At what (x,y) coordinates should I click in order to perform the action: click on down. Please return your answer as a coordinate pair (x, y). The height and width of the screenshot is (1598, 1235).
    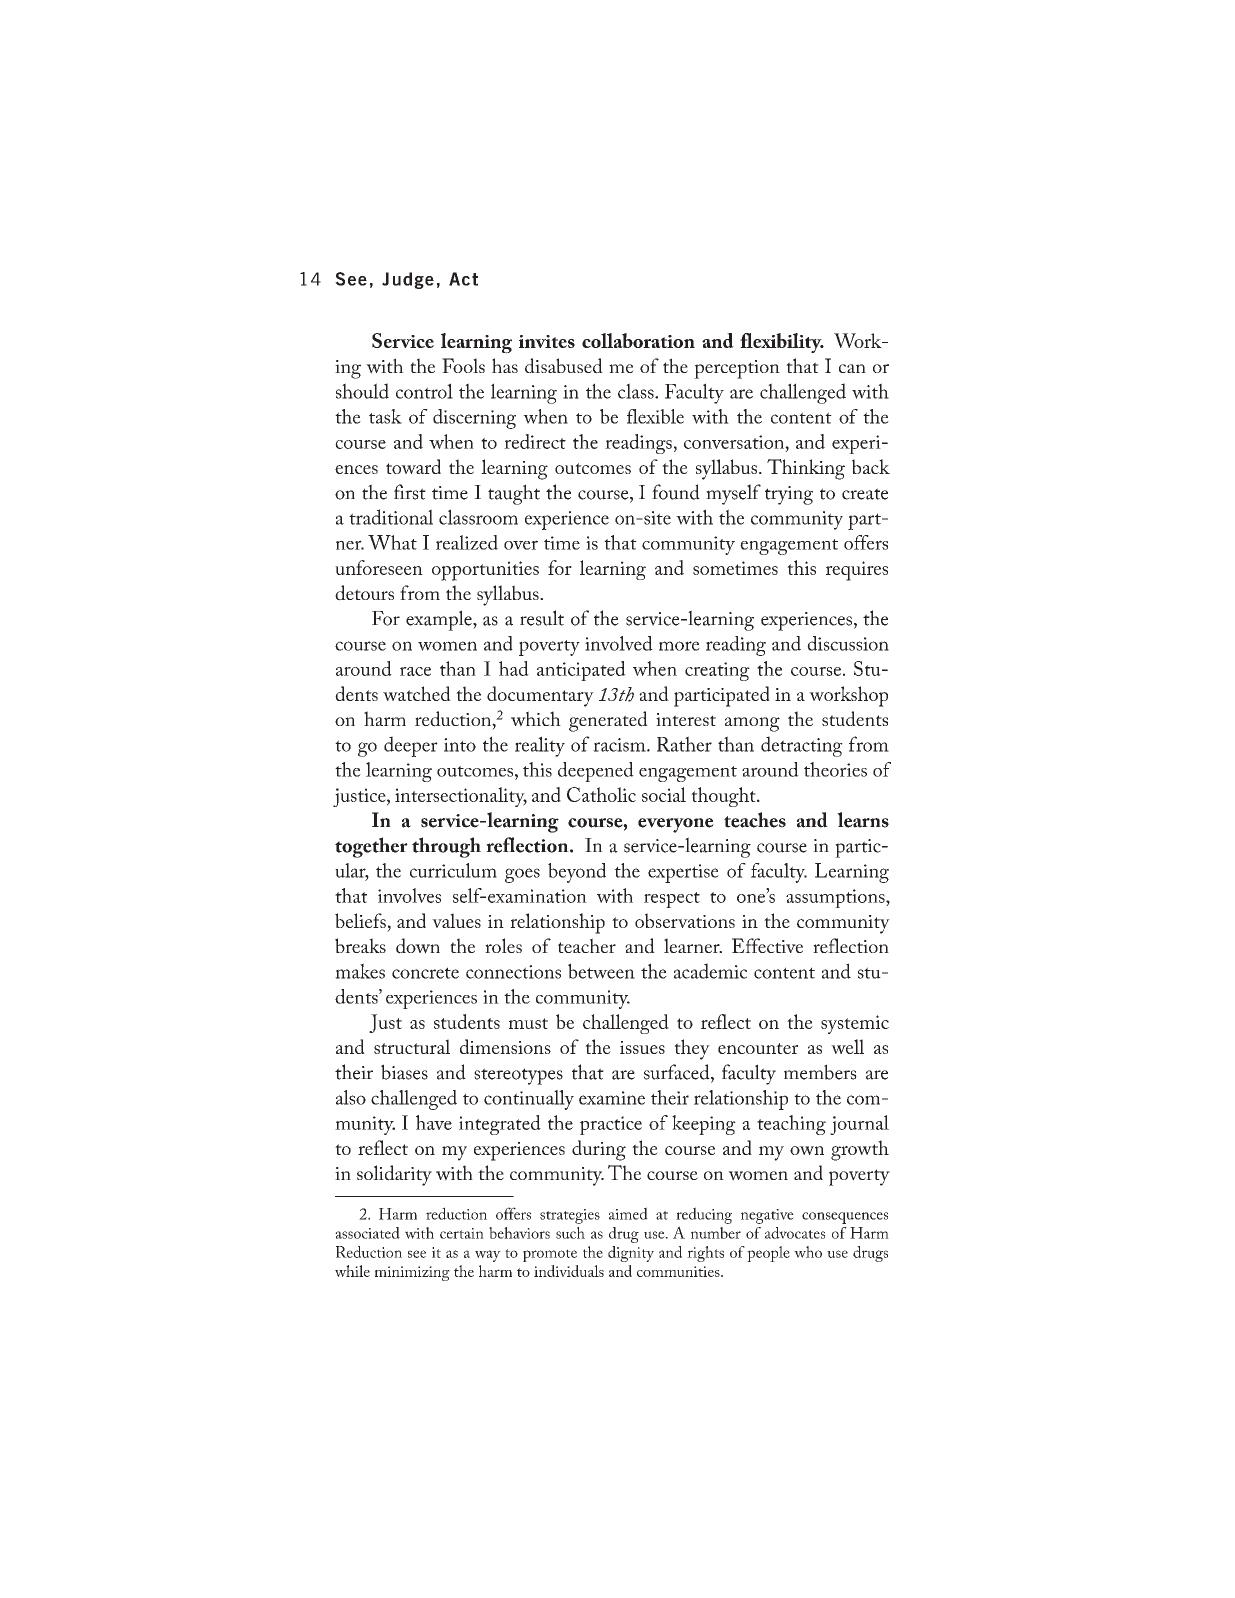
    Looking at the image, I should click on (418, 946).
